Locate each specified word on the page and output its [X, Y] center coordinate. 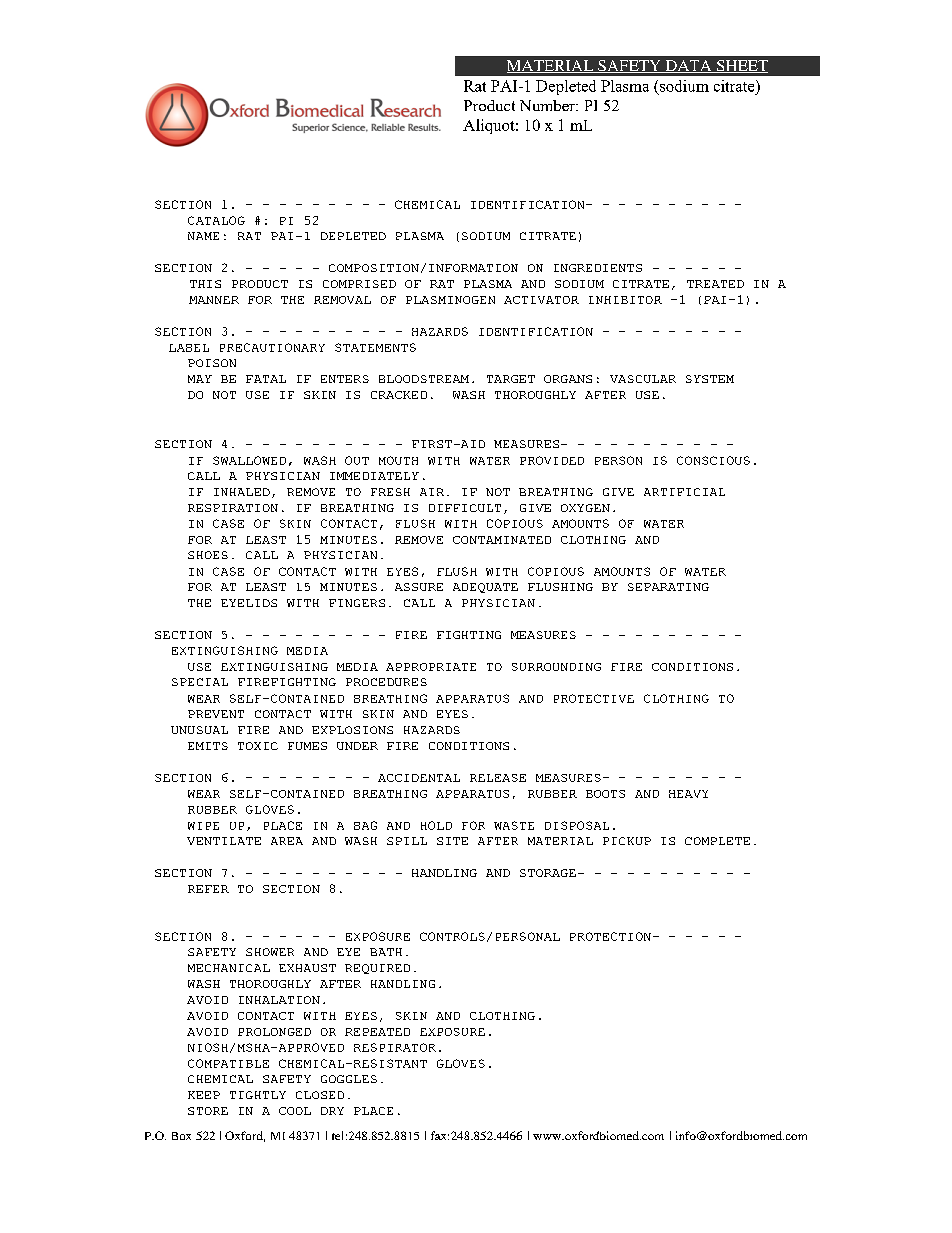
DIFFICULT [465, 508]
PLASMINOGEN [450, 300]
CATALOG [216, 220]
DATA [688, 66]
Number [548, 105]
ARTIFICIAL [684, 492]
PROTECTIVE [594, 698]
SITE [452, 841]
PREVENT [216, 714]
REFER [208, 889]
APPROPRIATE [431, 667]
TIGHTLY [258, 1095]
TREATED [715, 284]
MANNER [214, 300]
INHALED [242, 492]
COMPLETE [717, 841]
